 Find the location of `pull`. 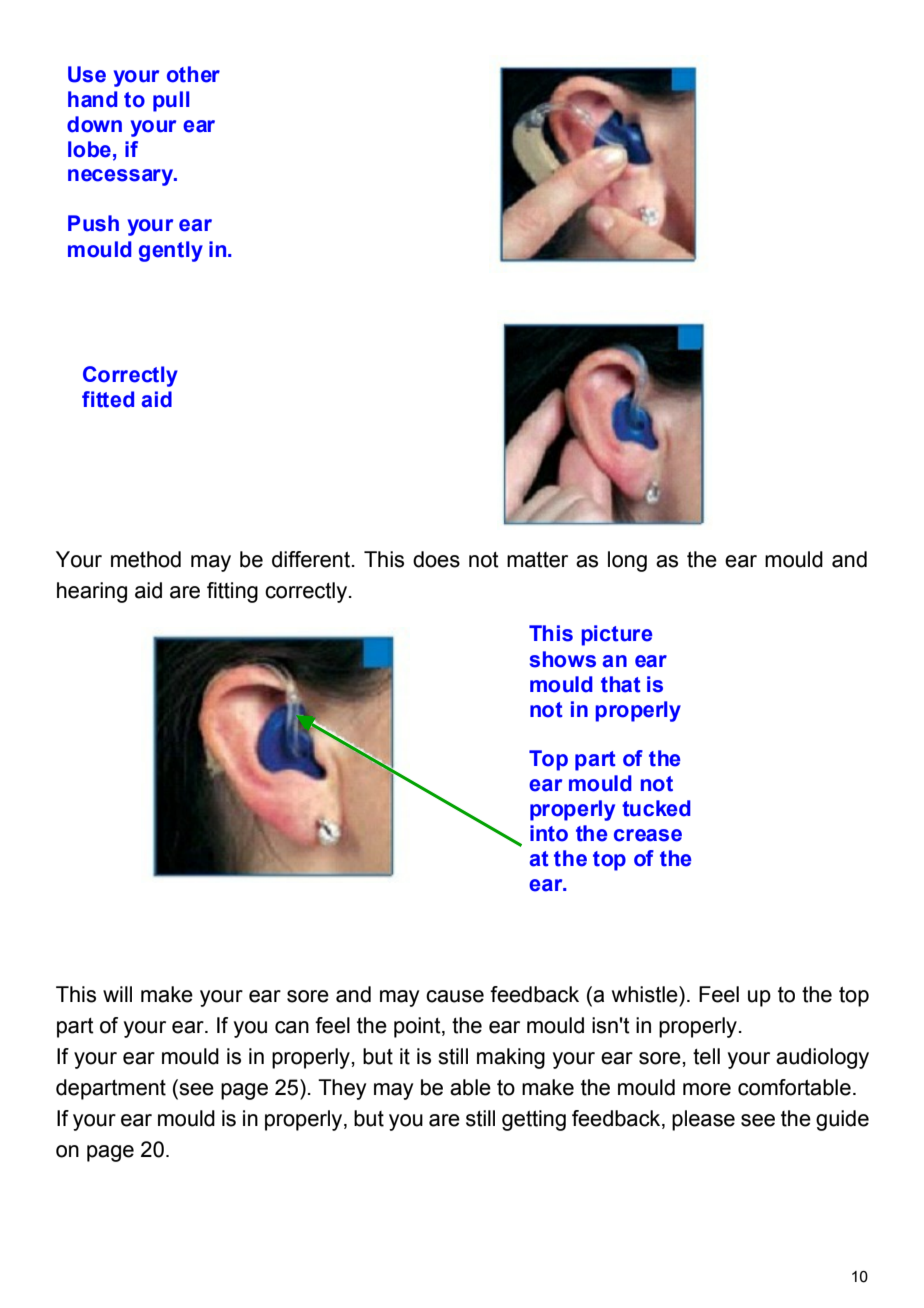

pull is located at coordinates (171, 101).
